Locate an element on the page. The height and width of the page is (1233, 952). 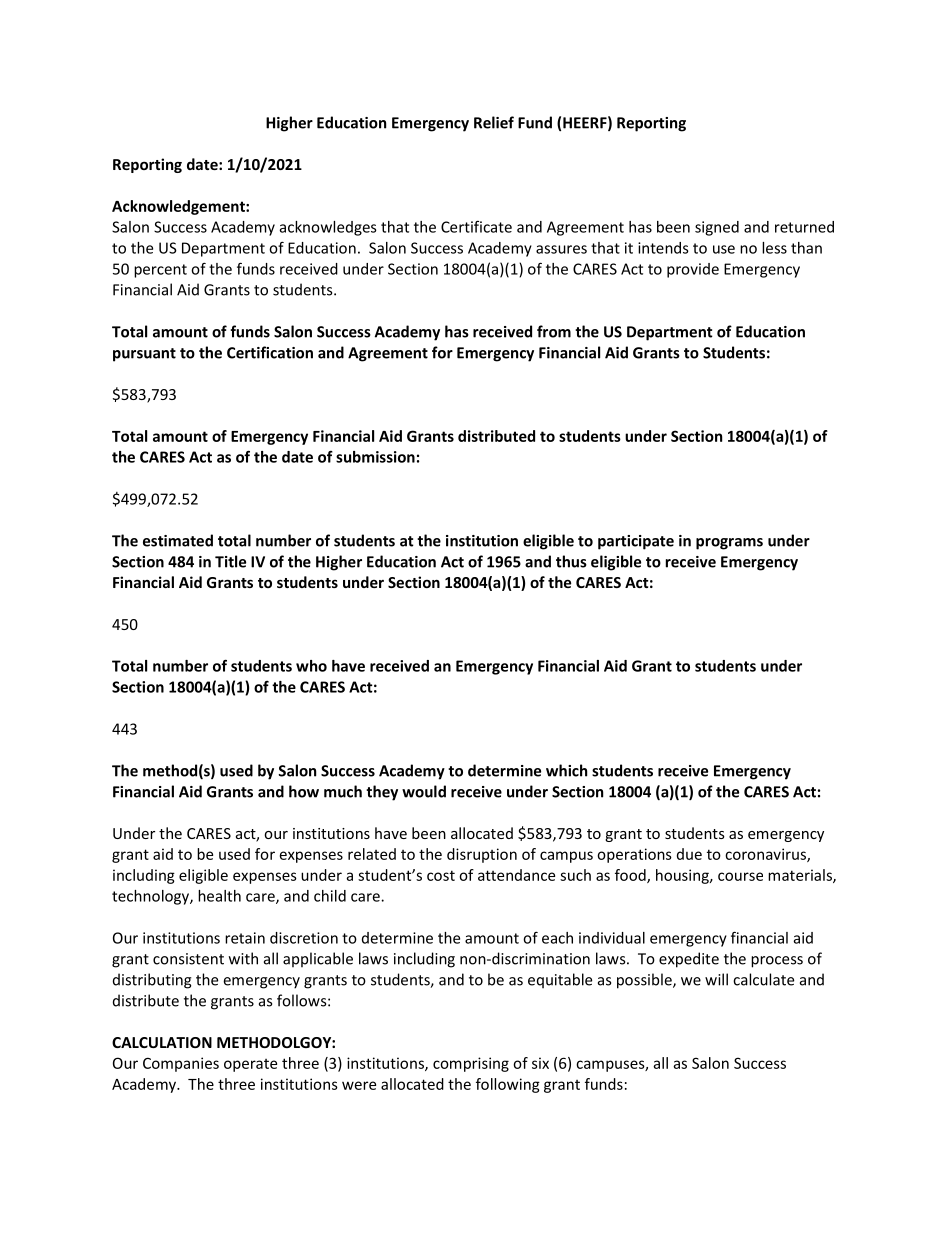
thus is located at coordinates (571, 561).
